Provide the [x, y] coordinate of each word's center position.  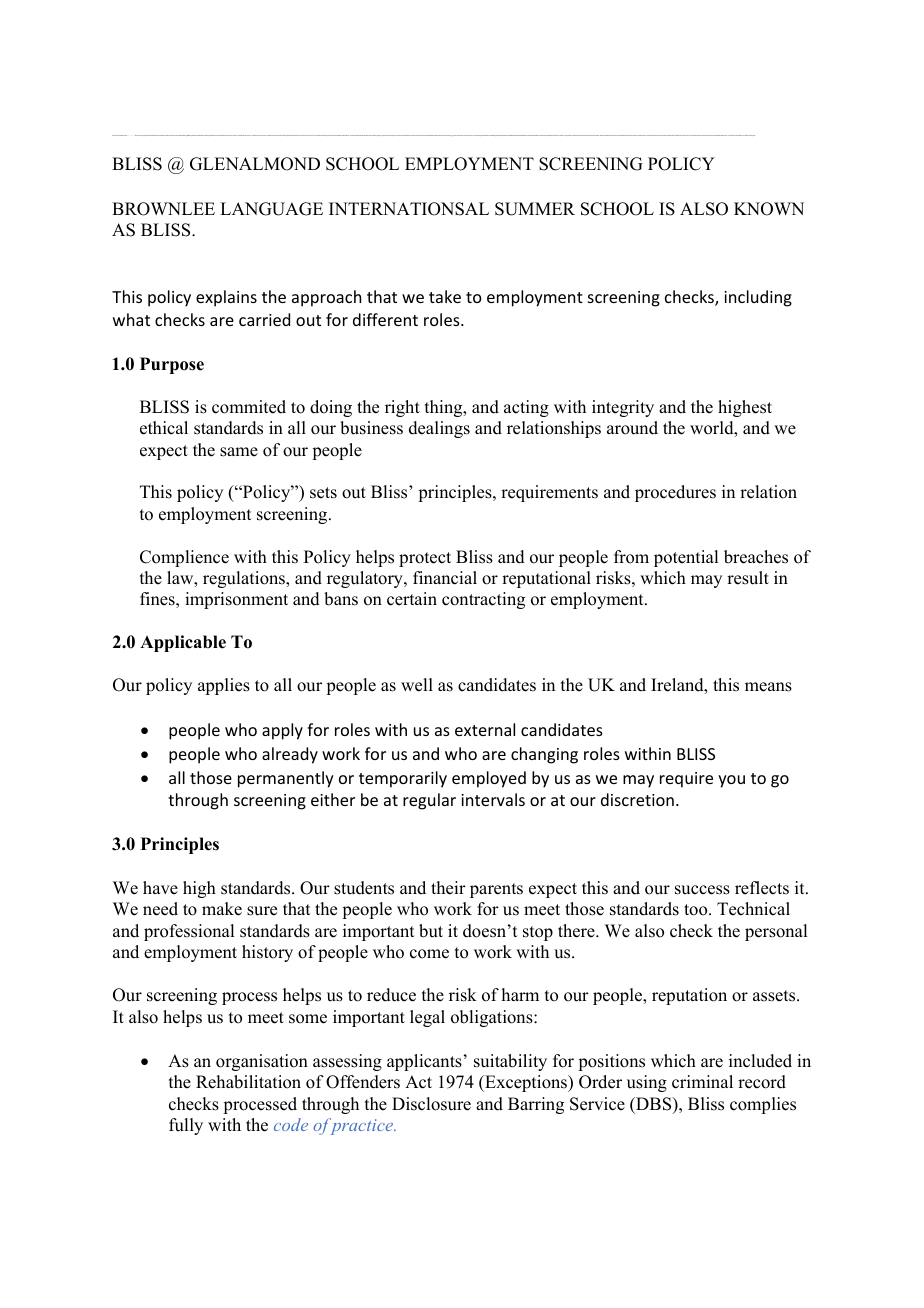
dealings [439, 429]
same [239, 452]
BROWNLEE [163, 209]
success [702, 890]
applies [224, 686]
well [417, 685]
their [448, 888]
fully [186, 1126]
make [222, 909]
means [768, 687]
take [445, 296]
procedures [675, 493]
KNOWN [769, 209]
